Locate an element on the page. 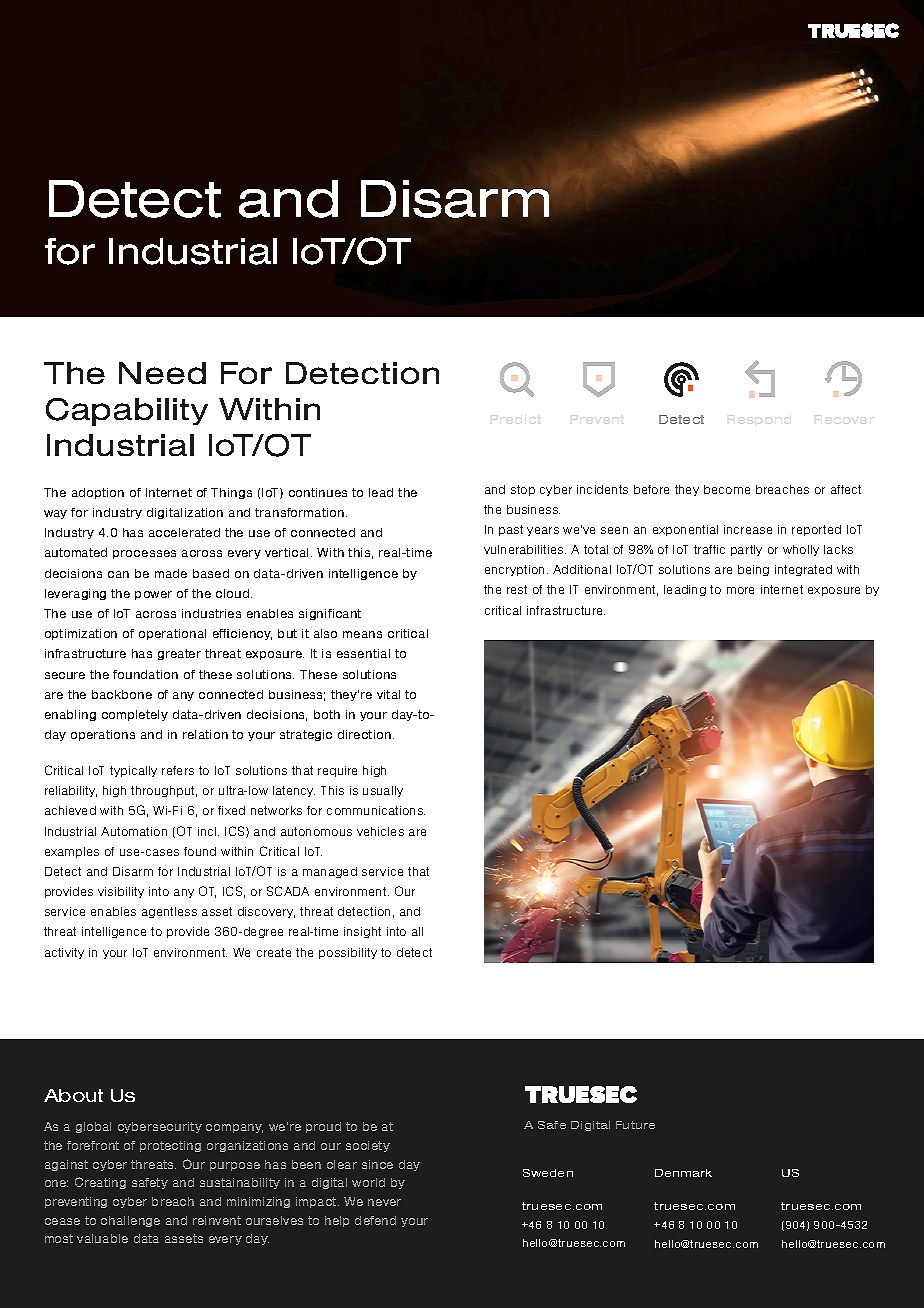  vehicles is located at coordinates (380, 831).
